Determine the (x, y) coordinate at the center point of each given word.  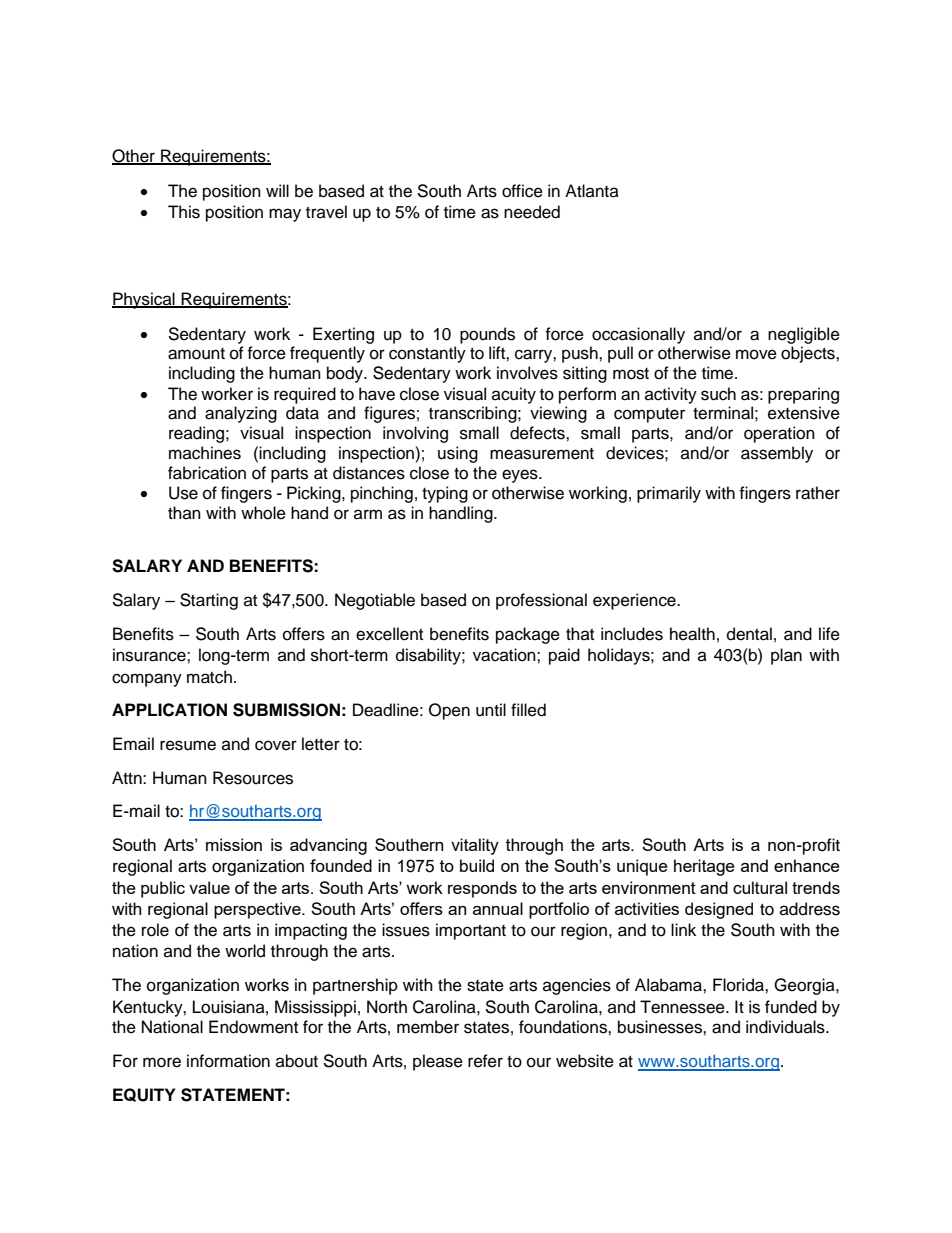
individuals (786, 1027)
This (184, 212)
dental (749, 634)
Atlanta (592, 190)
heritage (704, 867)
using (458, 454)
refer (485, 1061)
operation (779, 434)
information (228, 1061)
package (528, 635)
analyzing (241, 414)
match (209, 677)
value (209, 887)
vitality (475, 846)
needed (532, 212)
